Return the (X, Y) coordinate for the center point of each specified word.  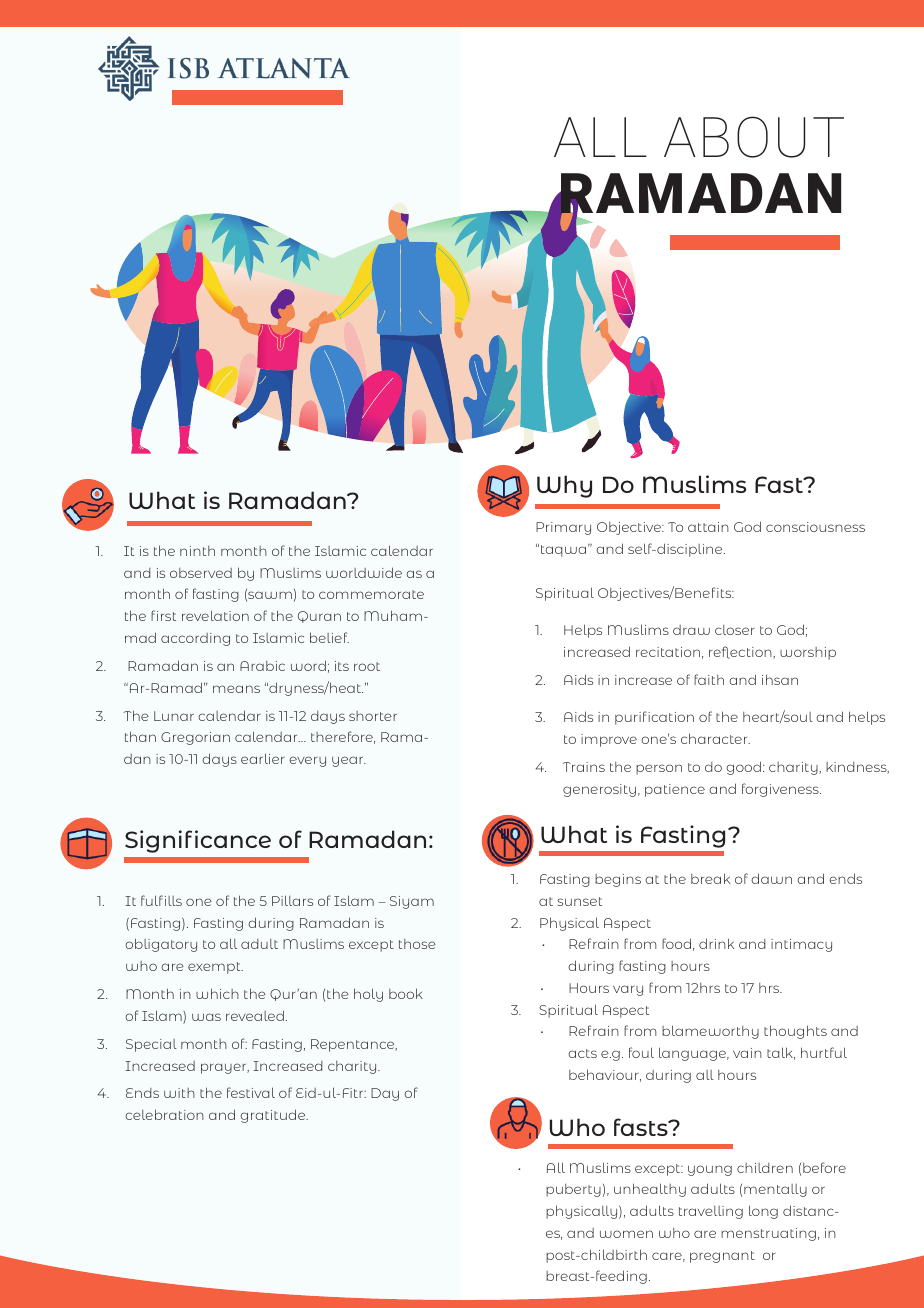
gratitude (274, 1116)
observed (201, 573)
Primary (563, 528)
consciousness (815, 527)
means (236, 689)
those (417, 944)
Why (564, 486)
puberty (573, 1190)
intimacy (801, 945)
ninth (197, 551)
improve (609, 740)
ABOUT (754, 137)
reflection (741, 652)
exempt (215, 968)
